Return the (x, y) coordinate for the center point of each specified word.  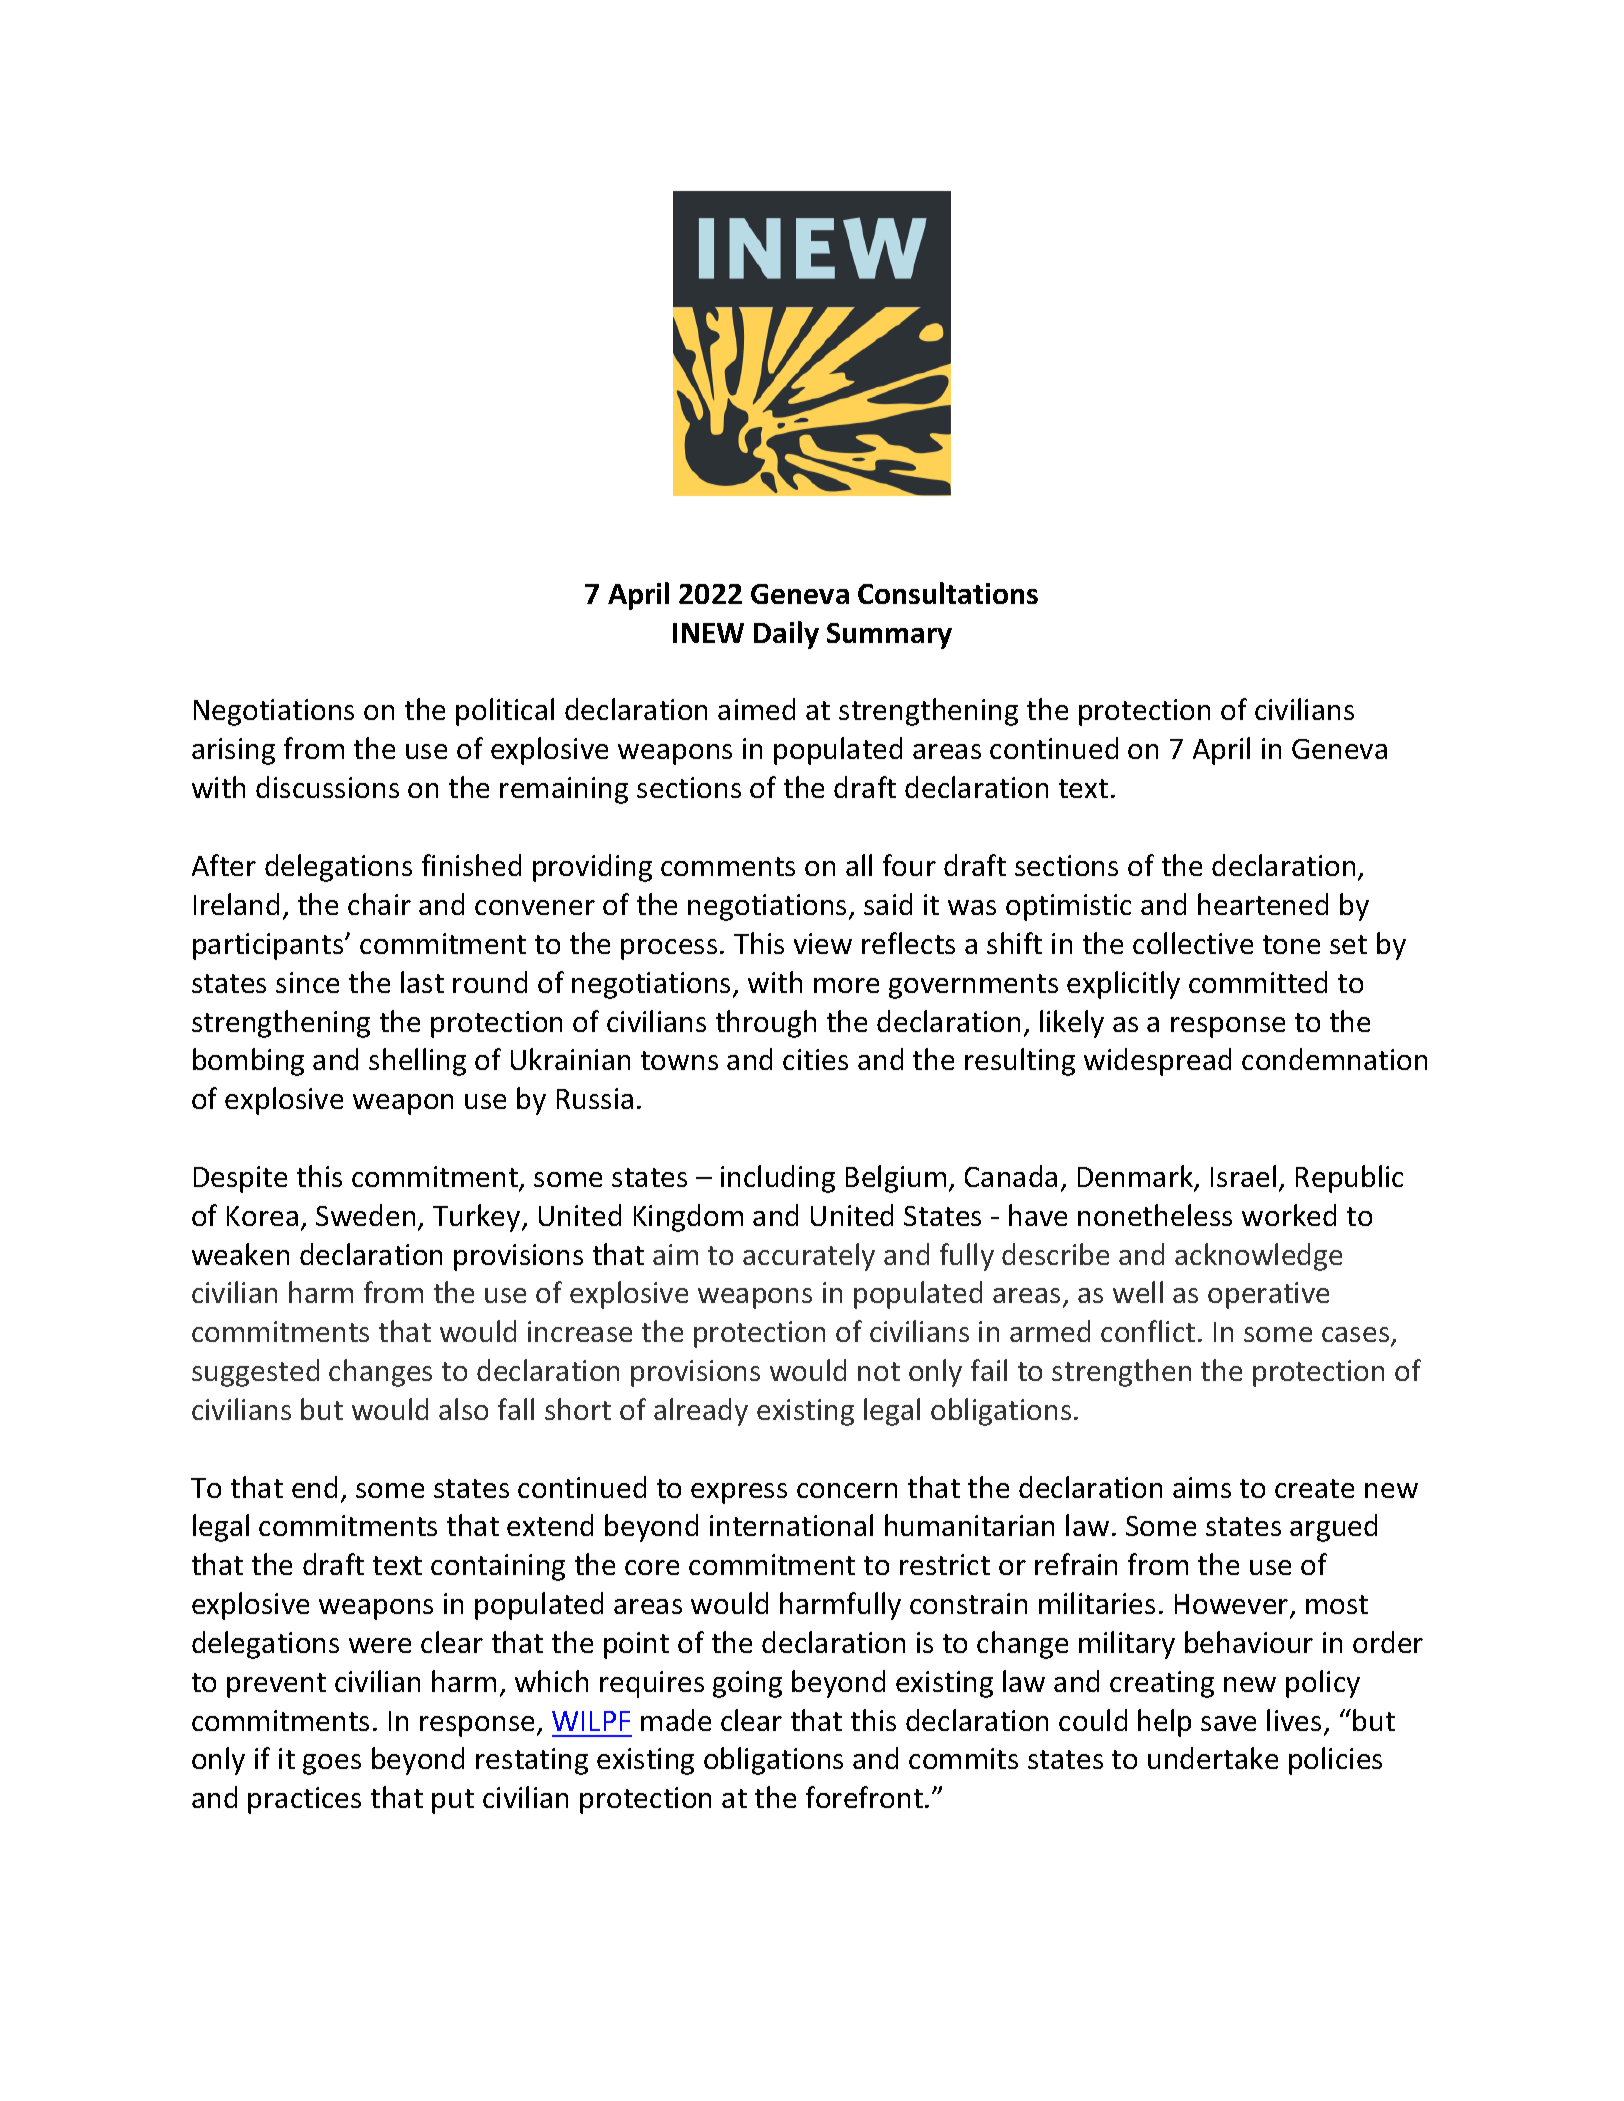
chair (379, 904)
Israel (1243, 1176)
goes (332, 1764)
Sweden (365, 1215)
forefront (864, 1797)
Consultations (948, 593)
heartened (1263, 904)
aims (1202, 1487)
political (505, 712)
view (823, 943)
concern (847, 1490)
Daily (786, 635)
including (778, 1179)
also (463, 1409)
